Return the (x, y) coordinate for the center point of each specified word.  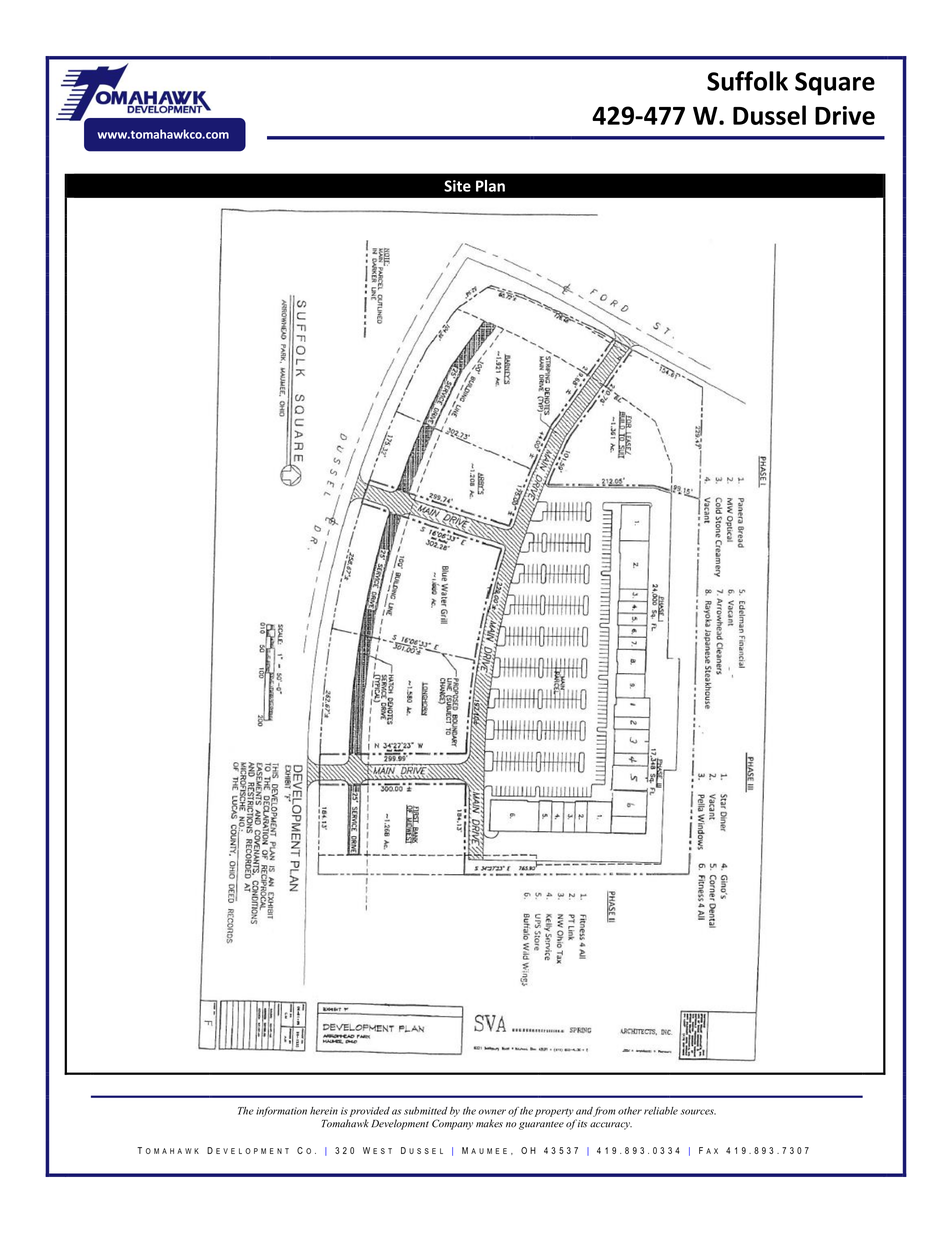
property (554, 1112)
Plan (490, 186)
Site (457, 186)
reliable (661, 1111)
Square (835, 84)
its (582, 1124)
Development (400, 1124)
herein (324, 1111)
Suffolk (747, 81)
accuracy (611, 1126)
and (585, 1112)
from (604, 1112)
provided (370, 1112)
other (630, 1111)
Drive (845, 115)
